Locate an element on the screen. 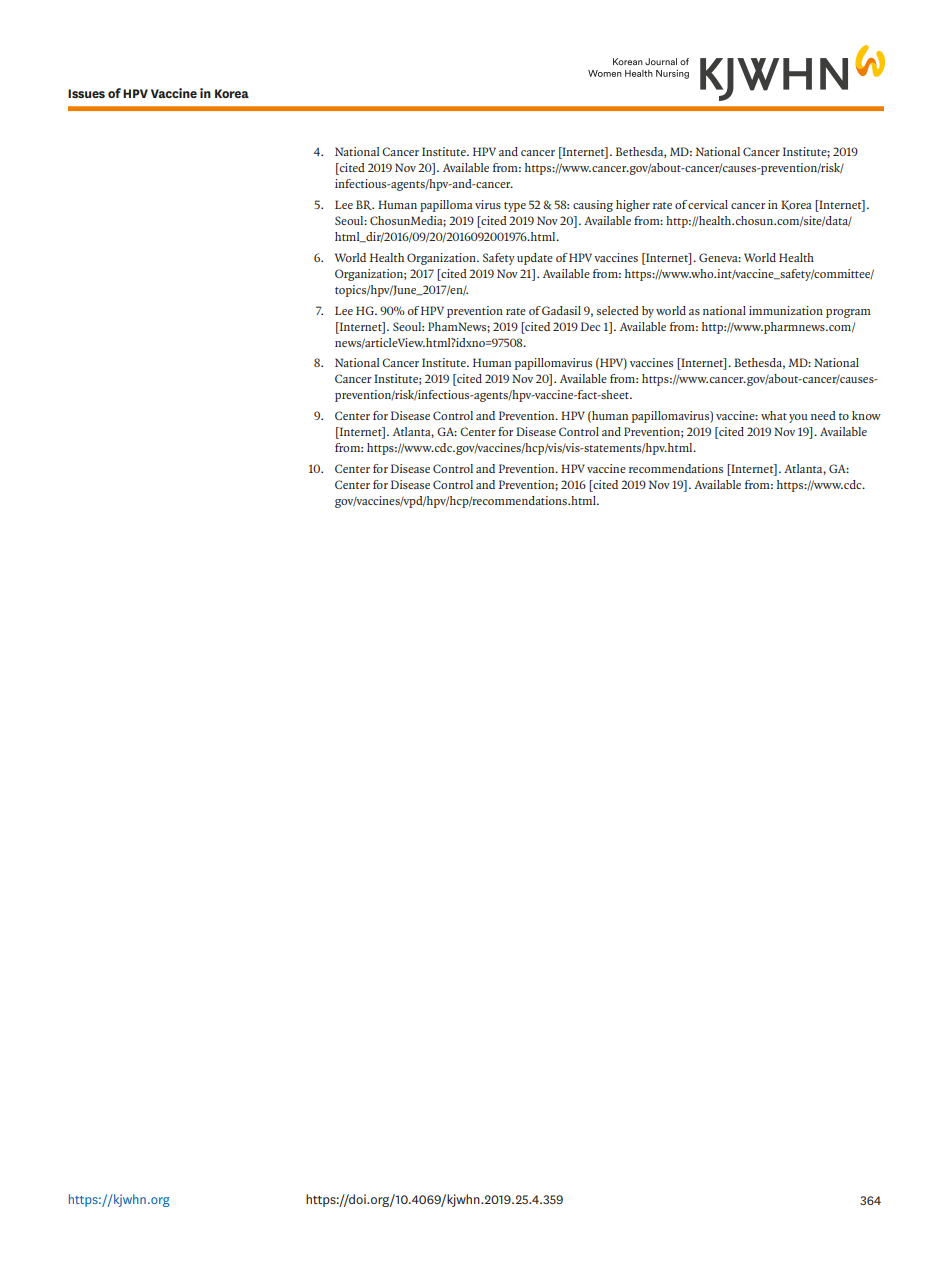 Image resolution: width=952 pixels, height=1270 pixels. higher is located at coordinates (633, 206).
